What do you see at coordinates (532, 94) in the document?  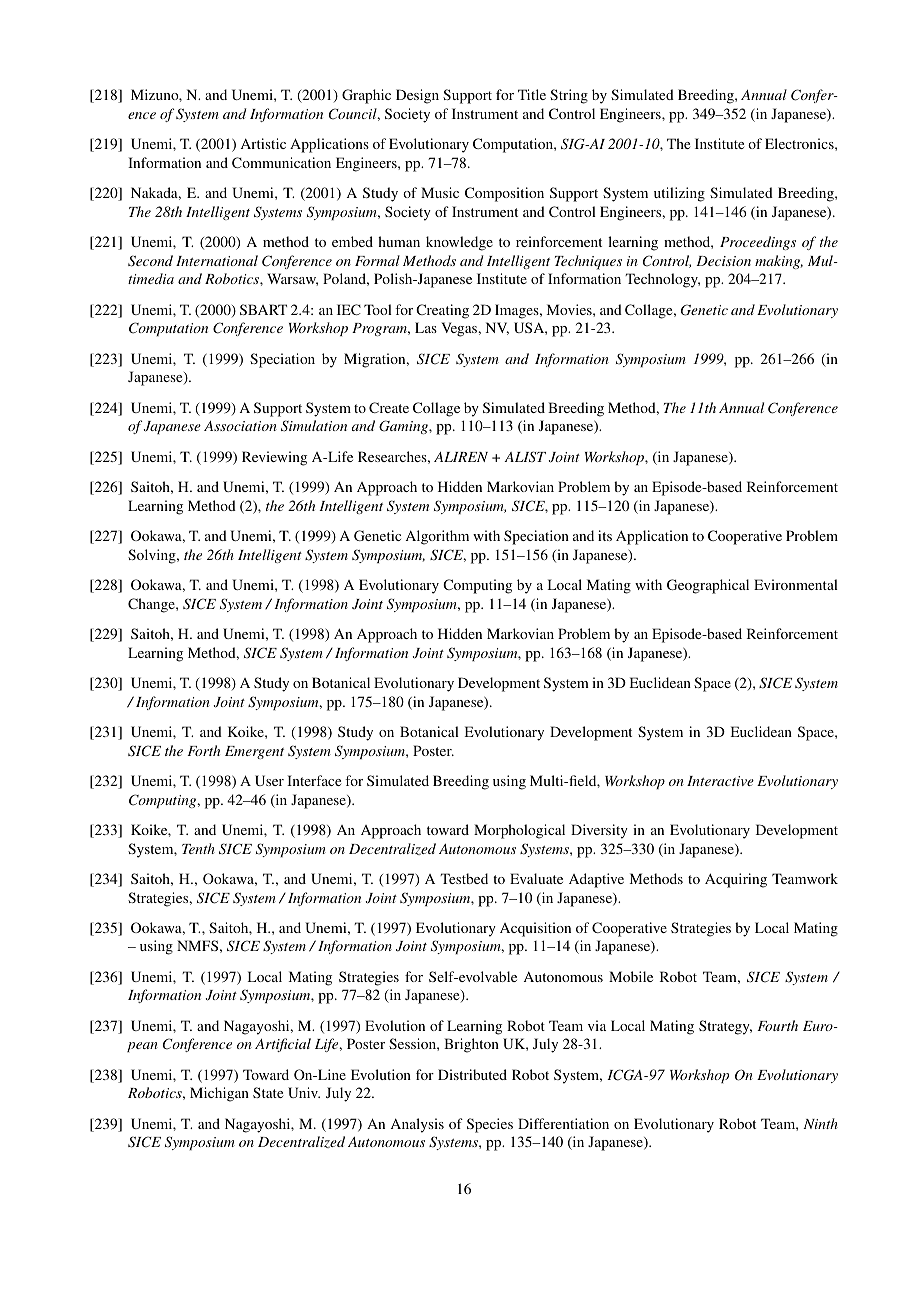 I see `Title` at bounding box center [532, 94].
